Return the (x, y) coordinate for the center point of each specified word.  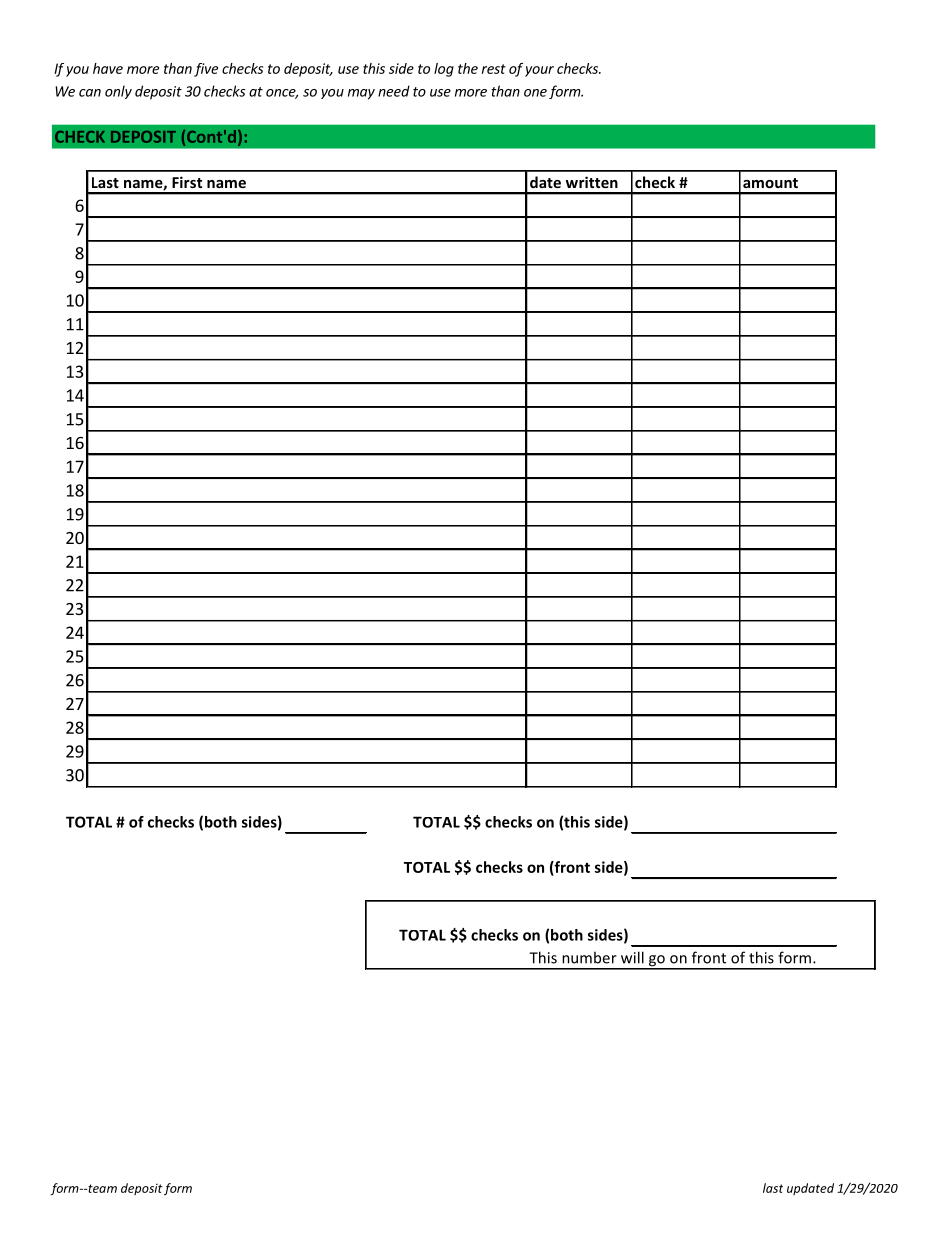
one (535, 93)
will (632, 957)
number (589, 957)
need (394, 91)
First (187, 182)
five (206, 70)
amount (770, 183)
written (592, 182)
